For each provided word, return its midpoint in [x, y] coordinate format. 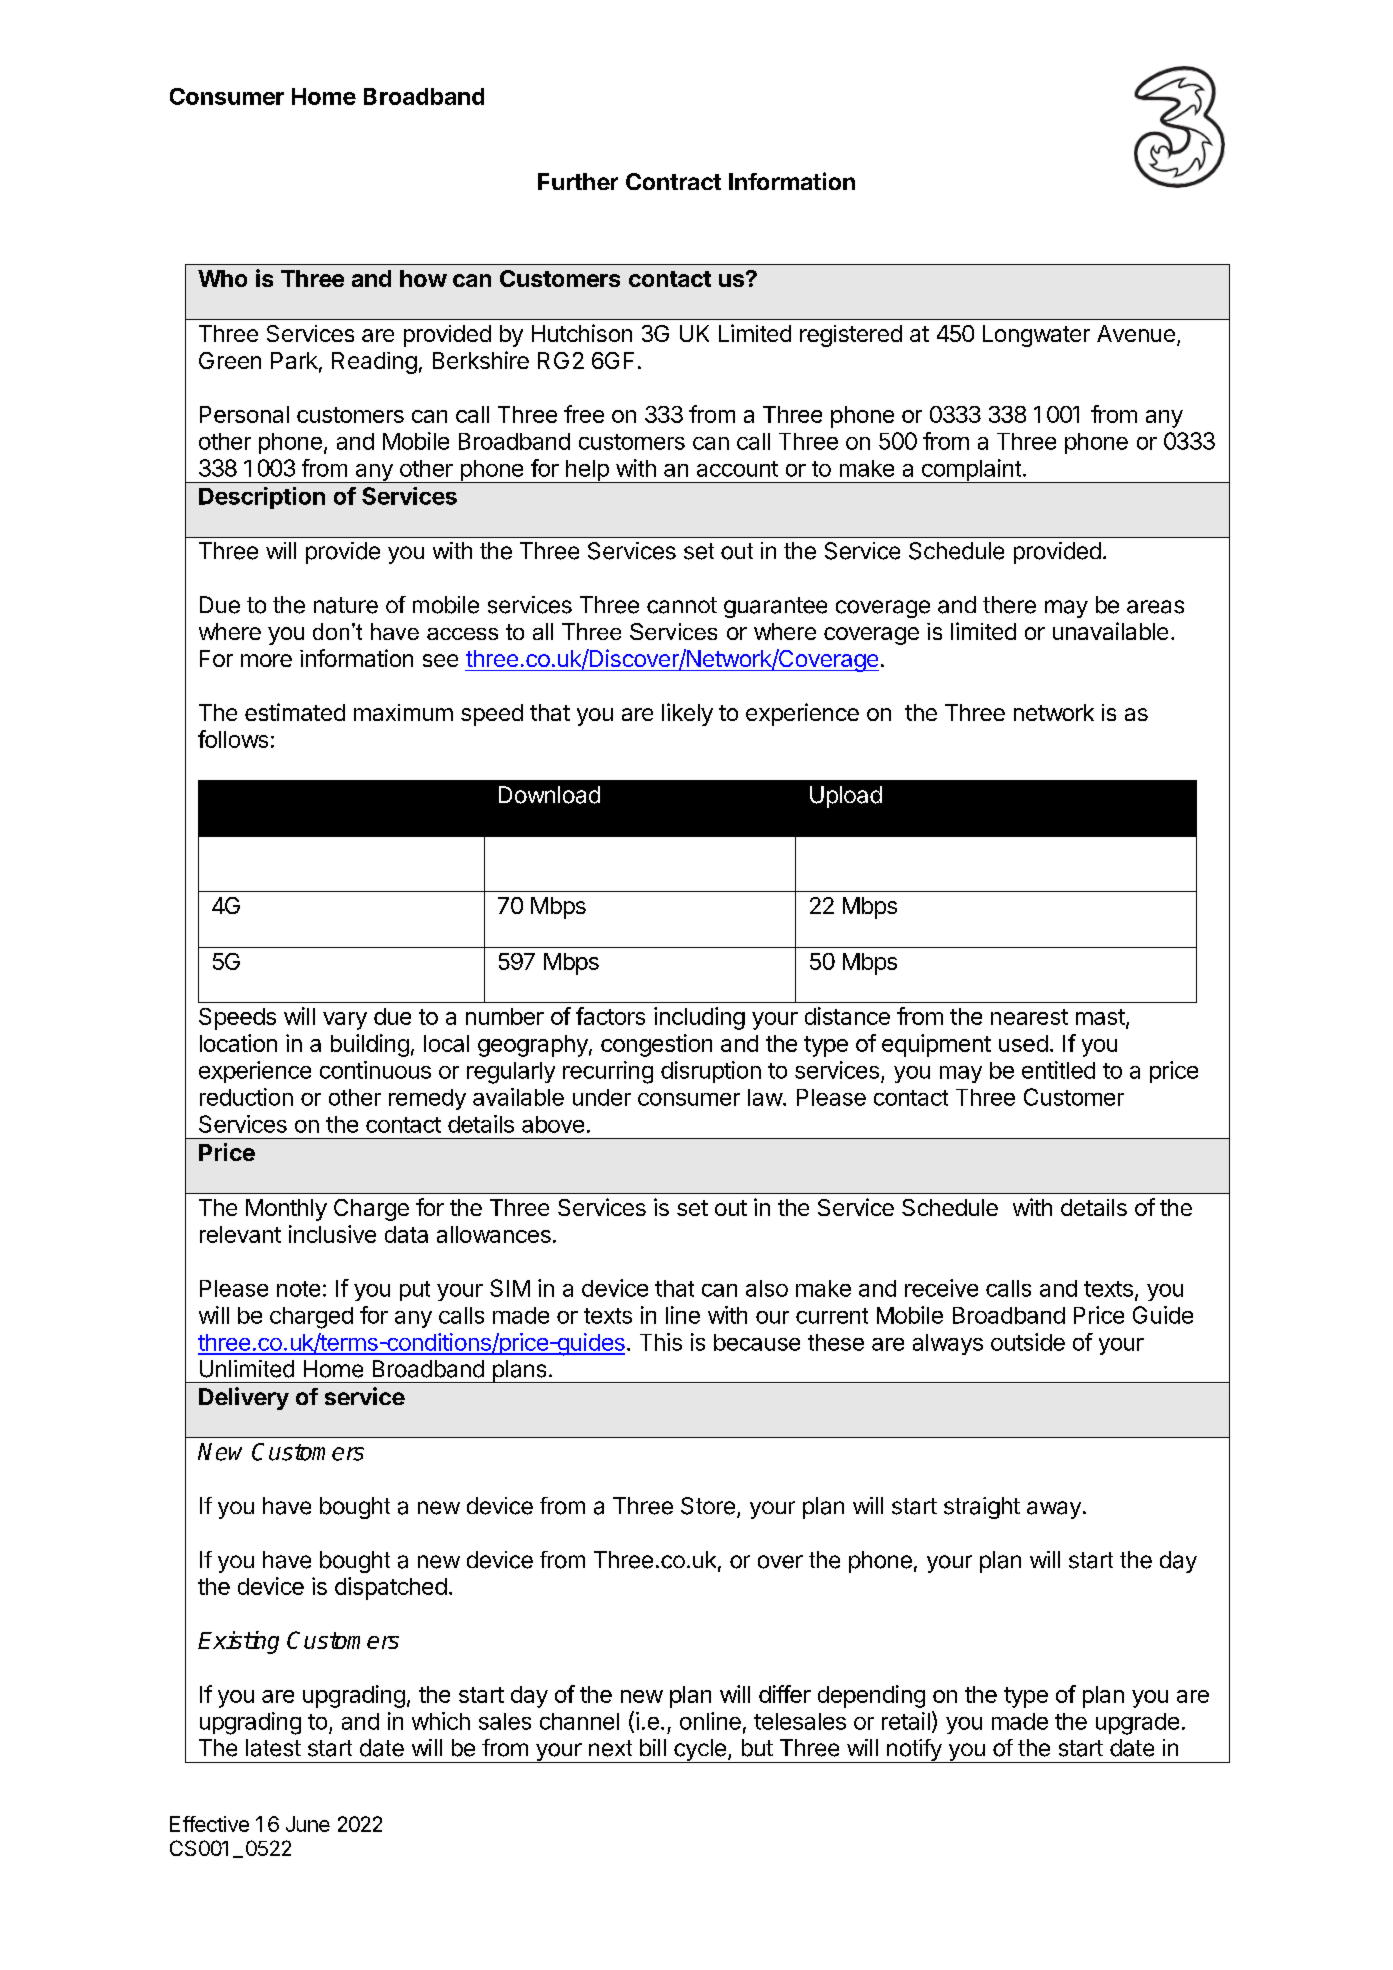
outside [1028, 1342]
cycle [700, 1751]
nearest [1029, 1017]
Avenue [1136, 333]
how [423, 278]
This [661, 1342]
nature [346, 605]
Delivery [244, 1398]
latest [273, 1748]
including [699, 1018]
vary [345, 1021]
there [1009, 605]
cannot [682, 605]
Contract [673, 181]
